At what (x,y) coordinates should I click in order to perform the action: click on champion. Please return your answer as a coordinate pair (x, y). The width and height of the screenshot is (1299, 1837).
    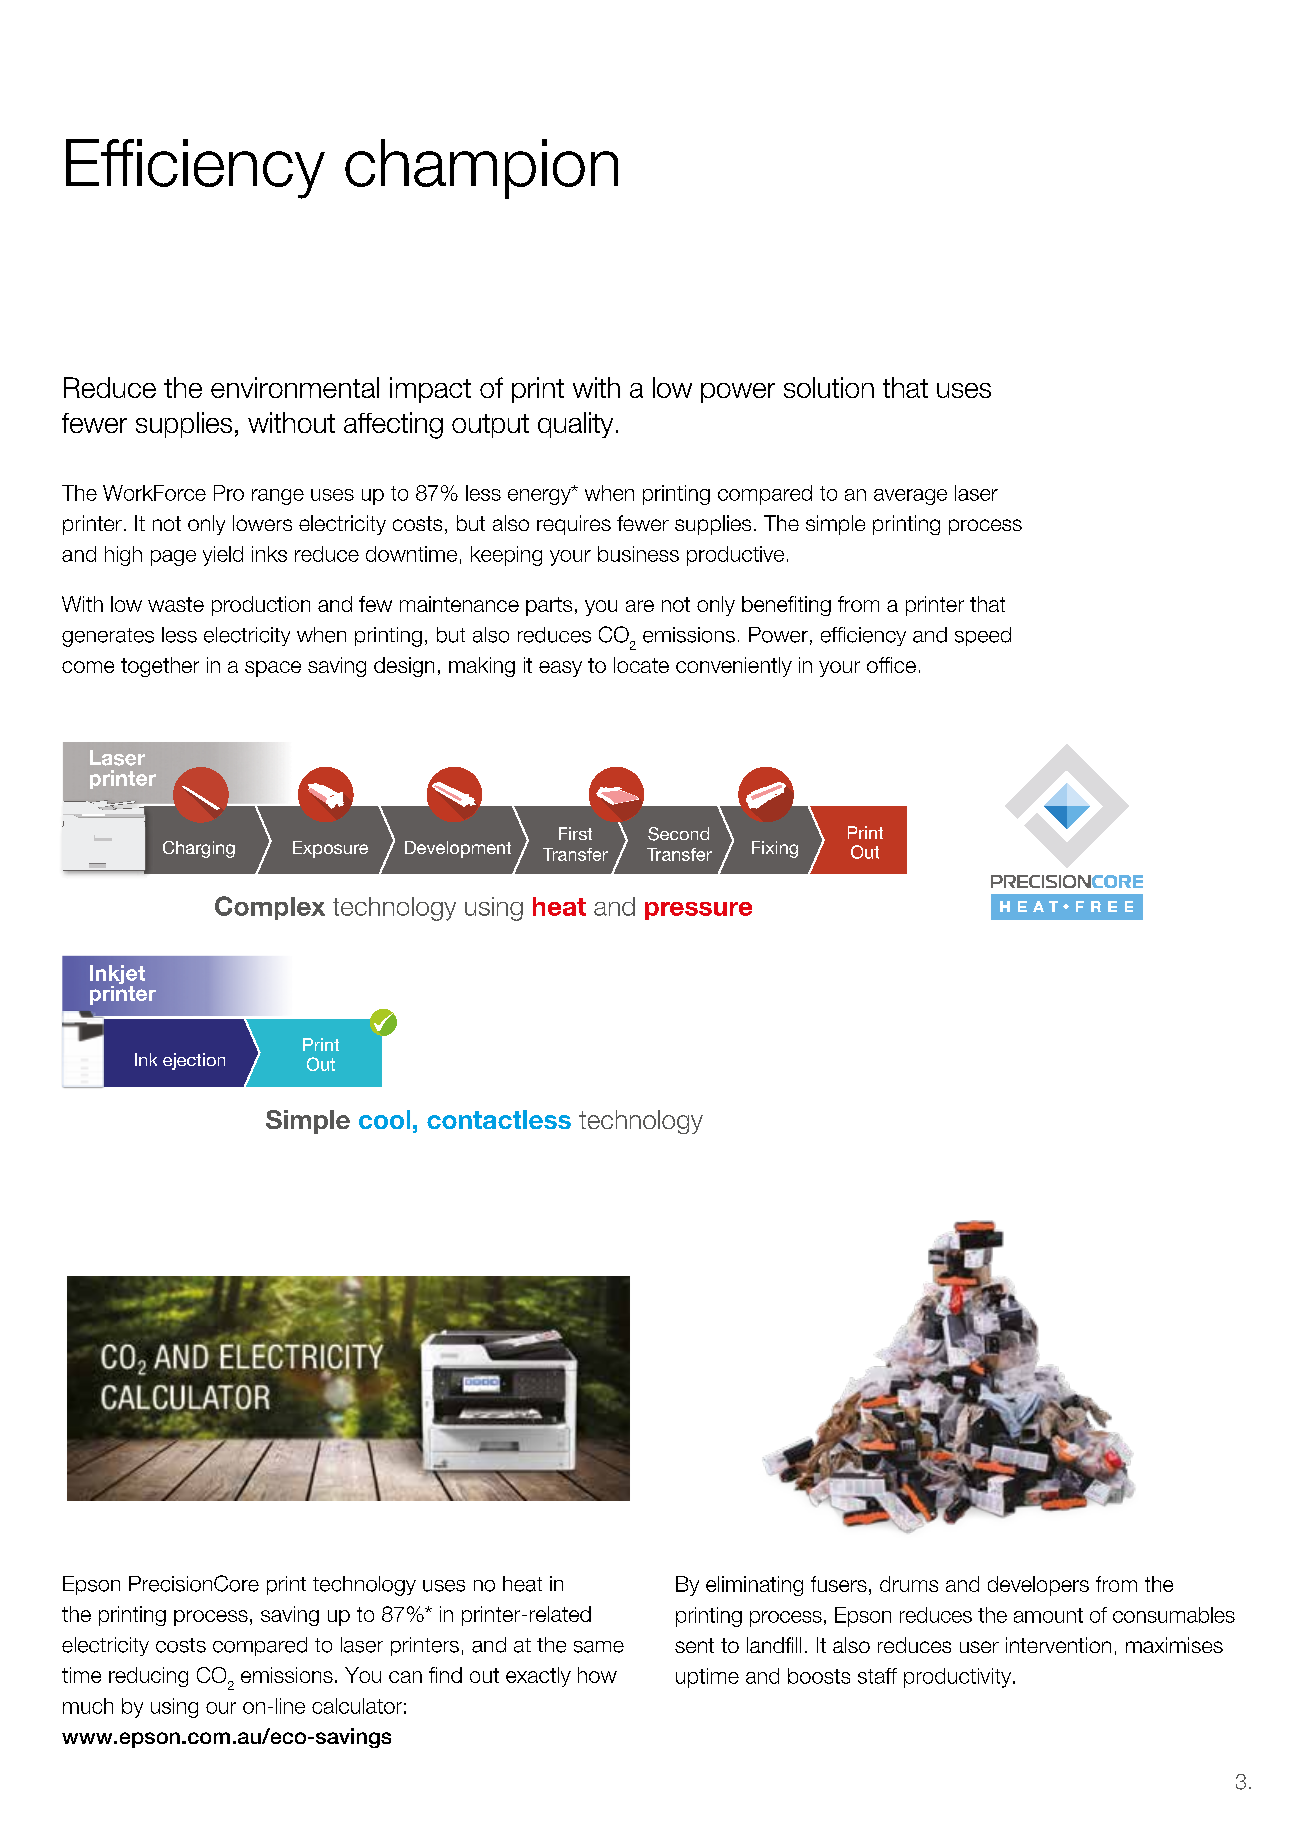
    Looking at the image, I should click on (481, 169).
